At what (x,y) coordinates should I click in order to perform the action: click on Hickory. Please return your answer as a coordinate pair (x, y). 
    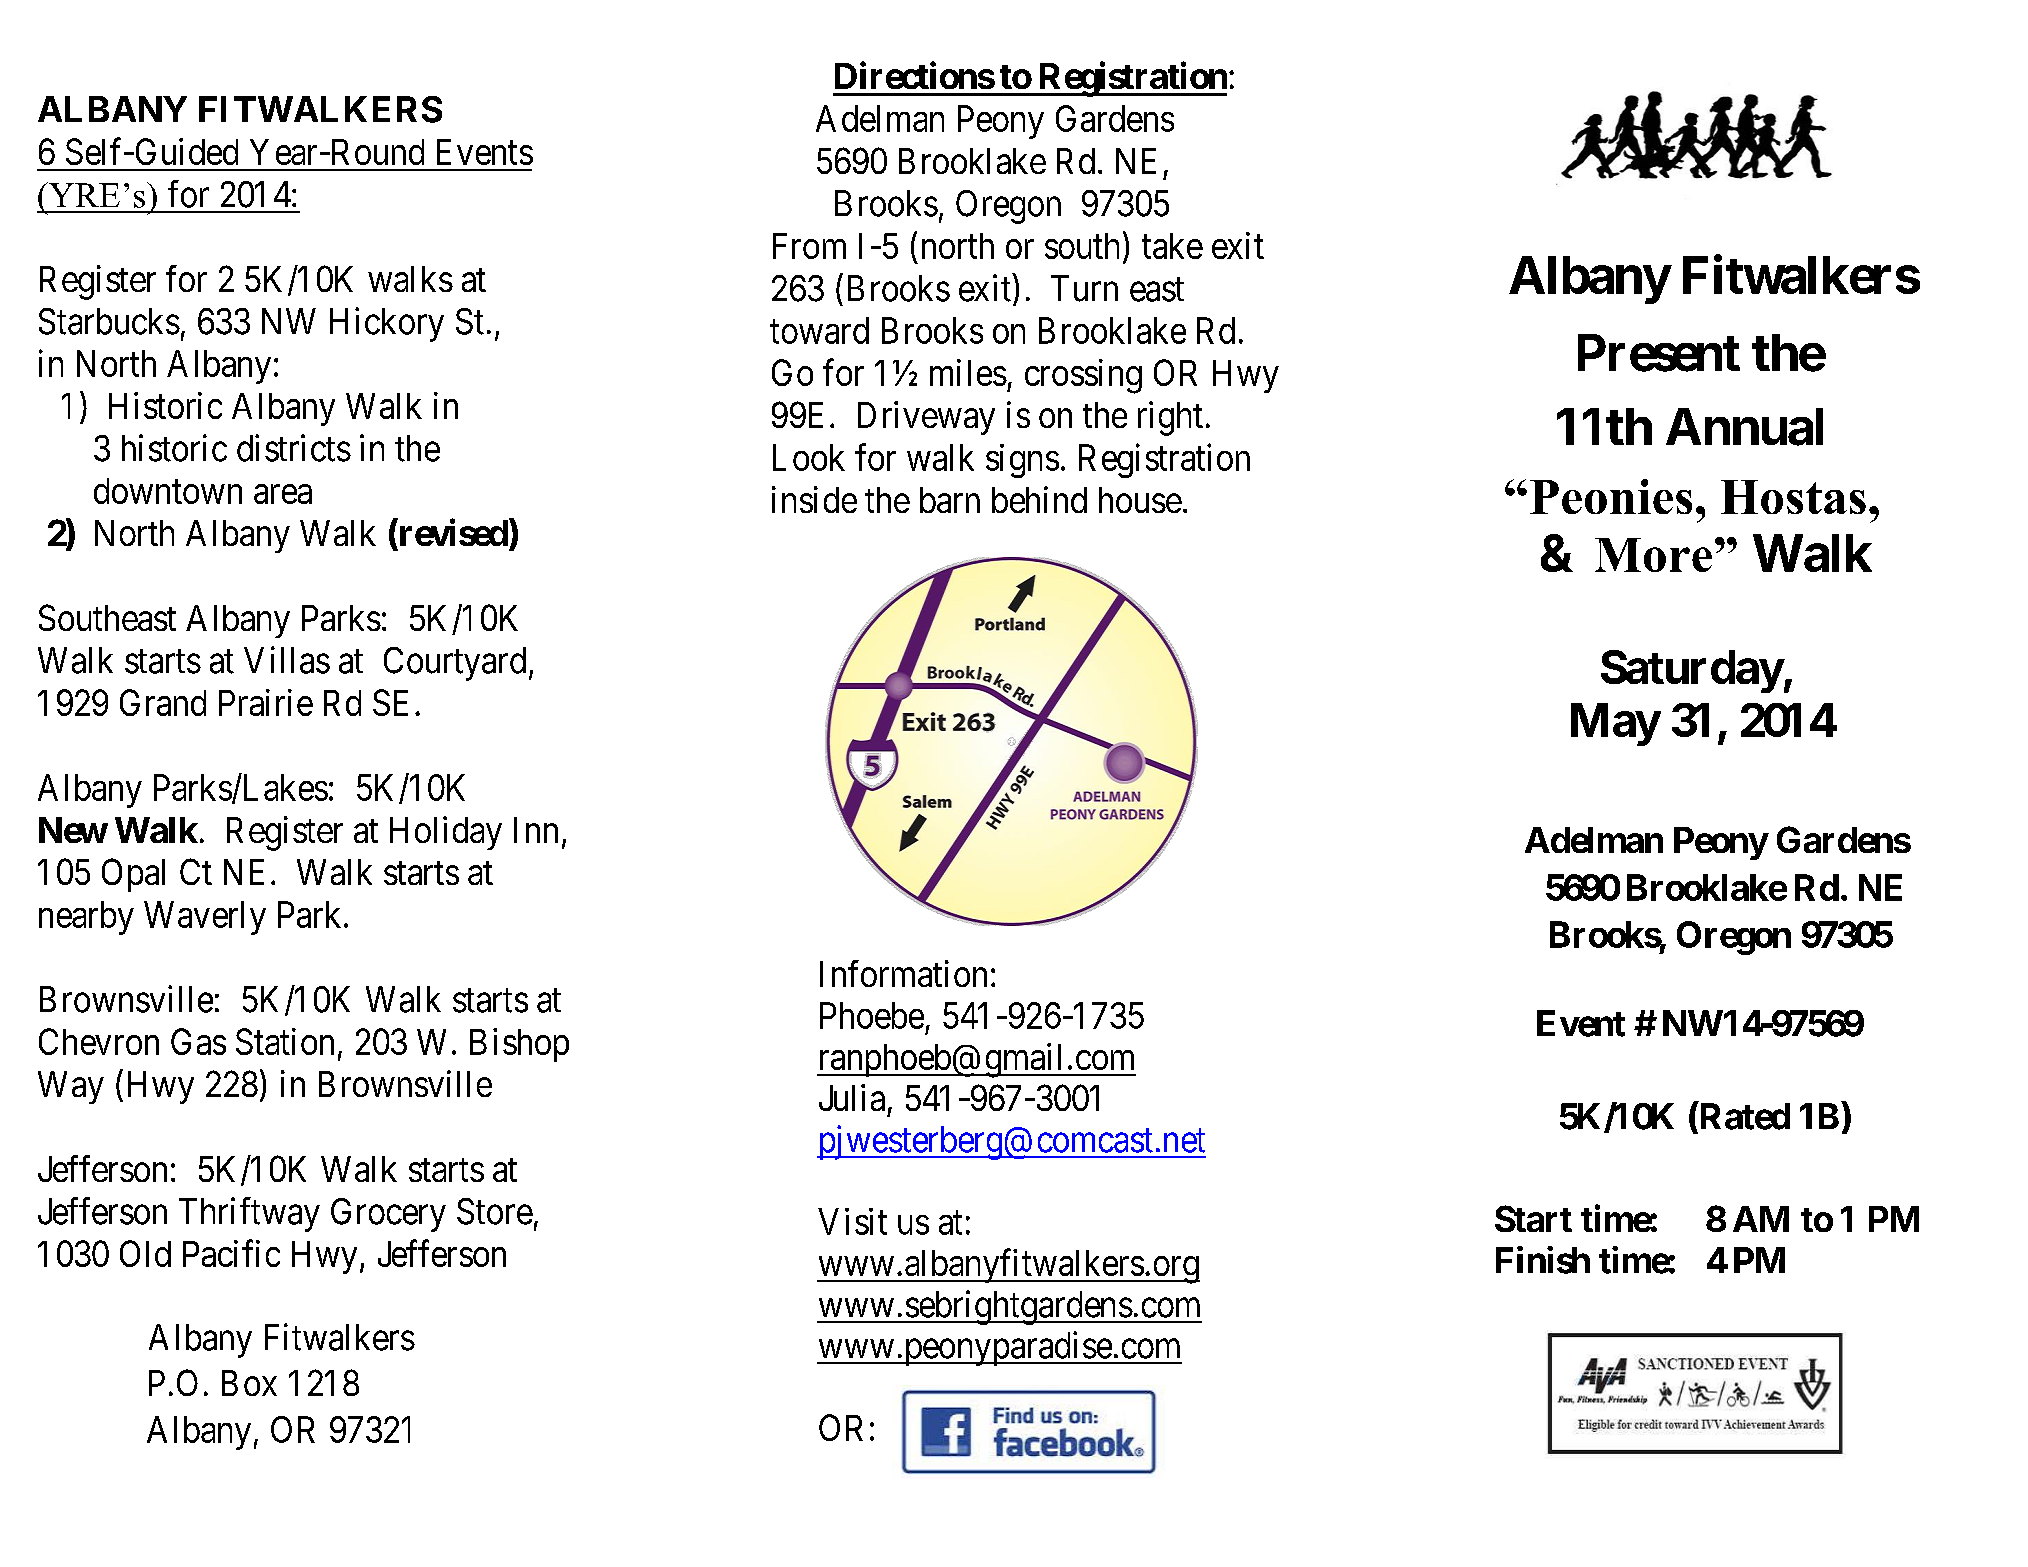
    Looking at the image, I should click on (387, 324).
